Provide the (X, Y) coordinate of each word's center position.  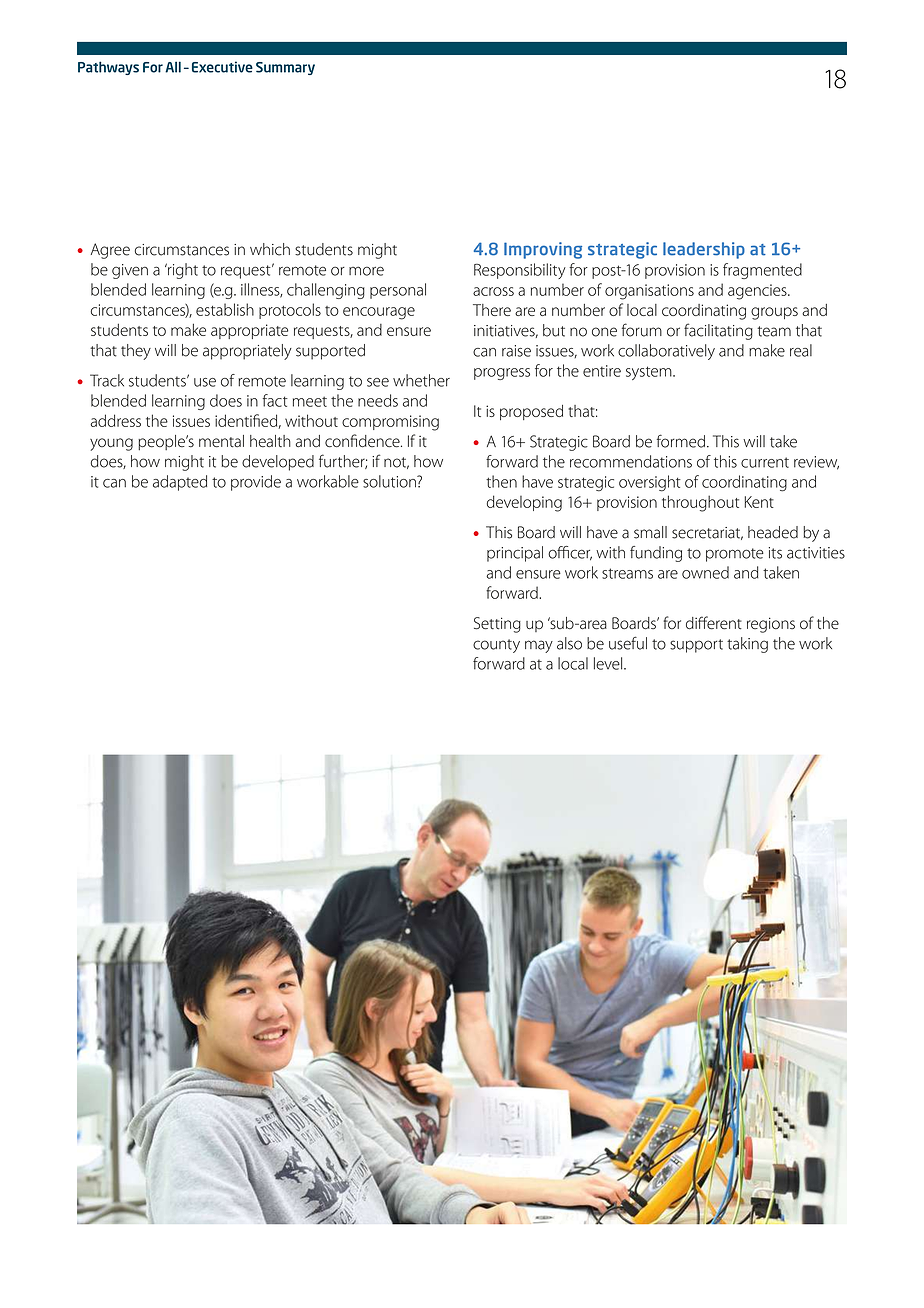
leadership (704, 250)
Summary (285, 68)
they (136, 352)
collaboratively (666, 352)
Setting (497, 625)
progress (502, 374)
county (496, 646)
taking (747, 645)
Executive (222, 67)
